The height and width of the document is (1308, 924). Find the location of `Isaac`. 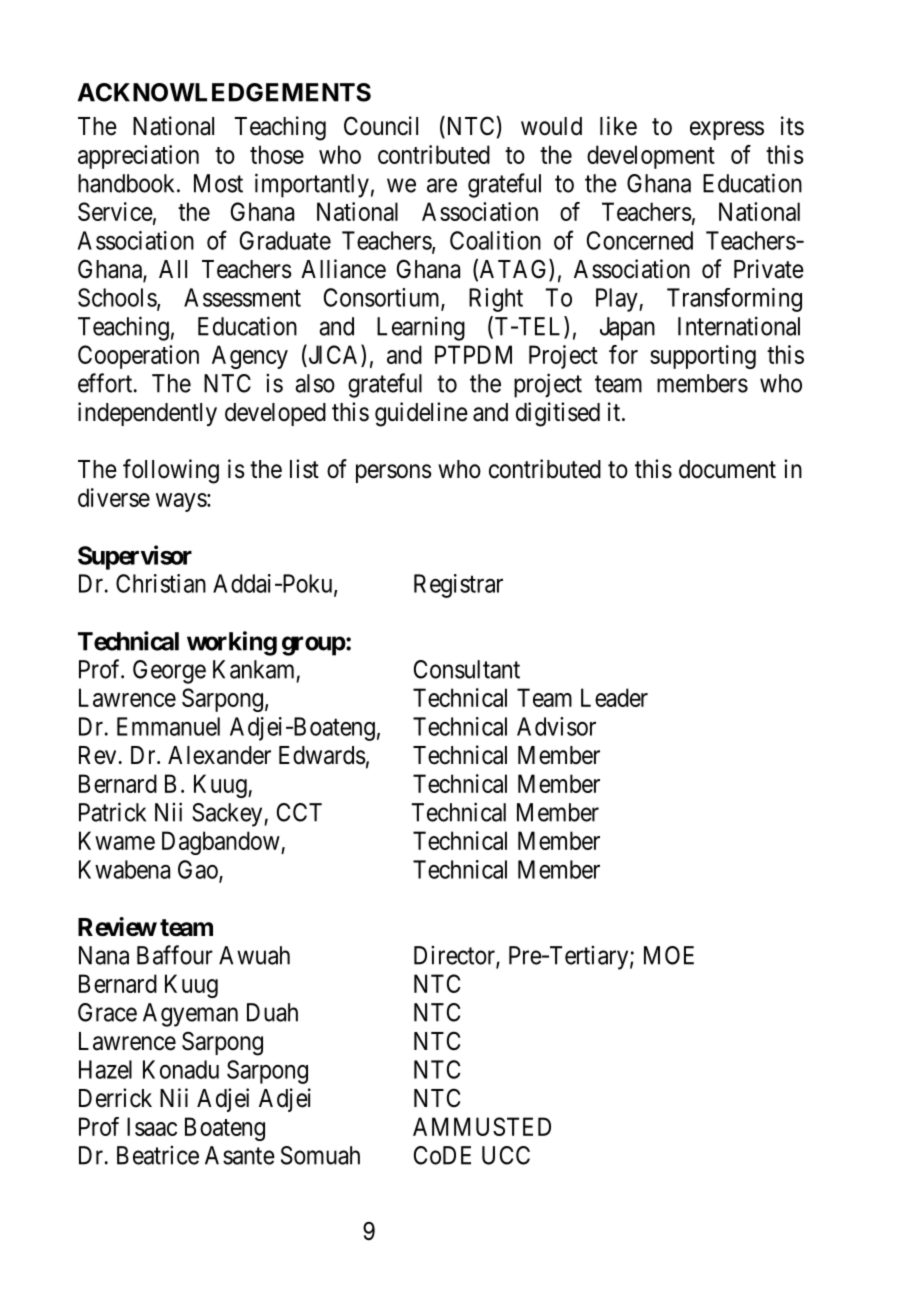

Isaac is located at coordinates (152, 1126).
